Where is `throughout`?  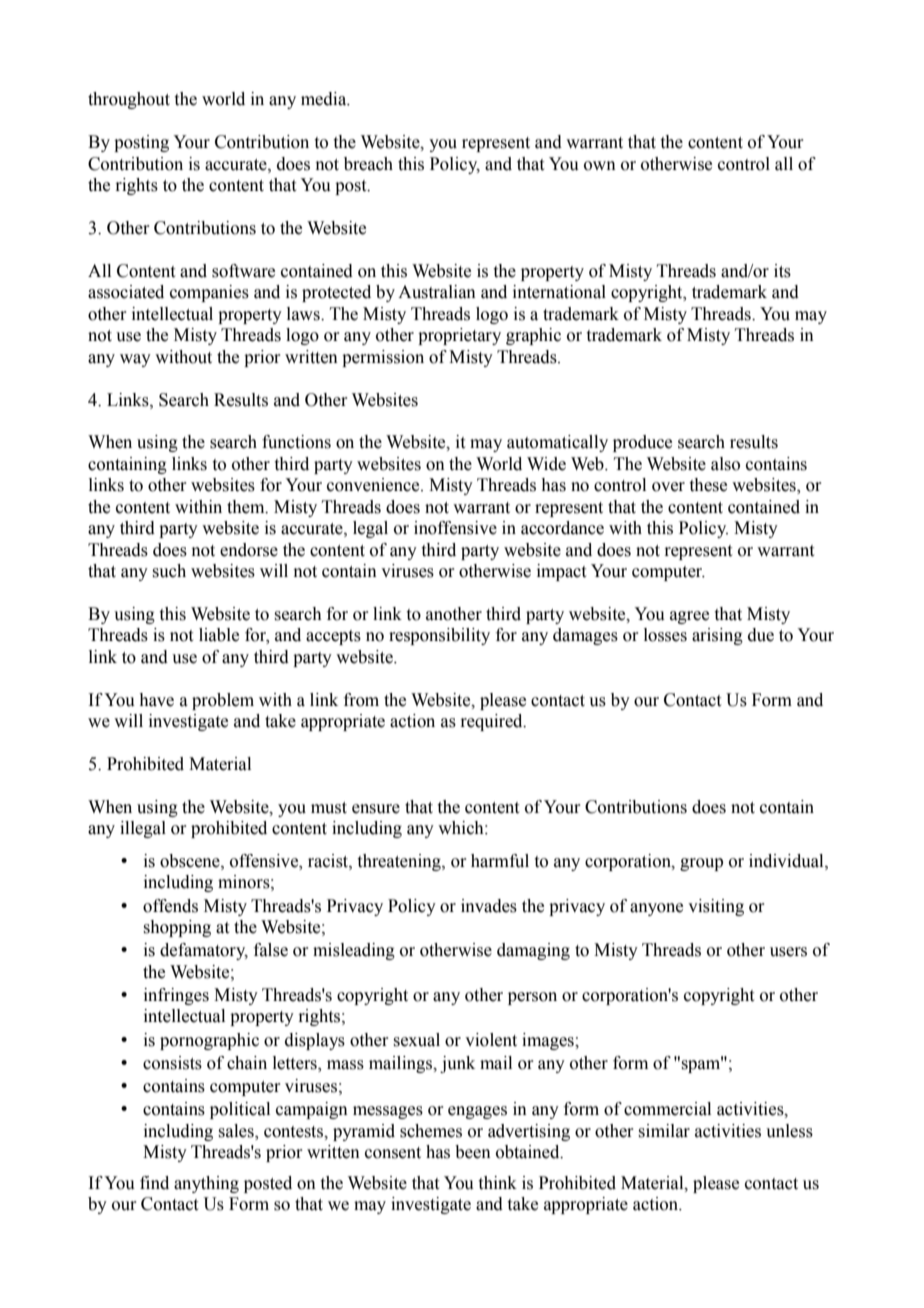
throughout is located at coordinates (129, 100).
